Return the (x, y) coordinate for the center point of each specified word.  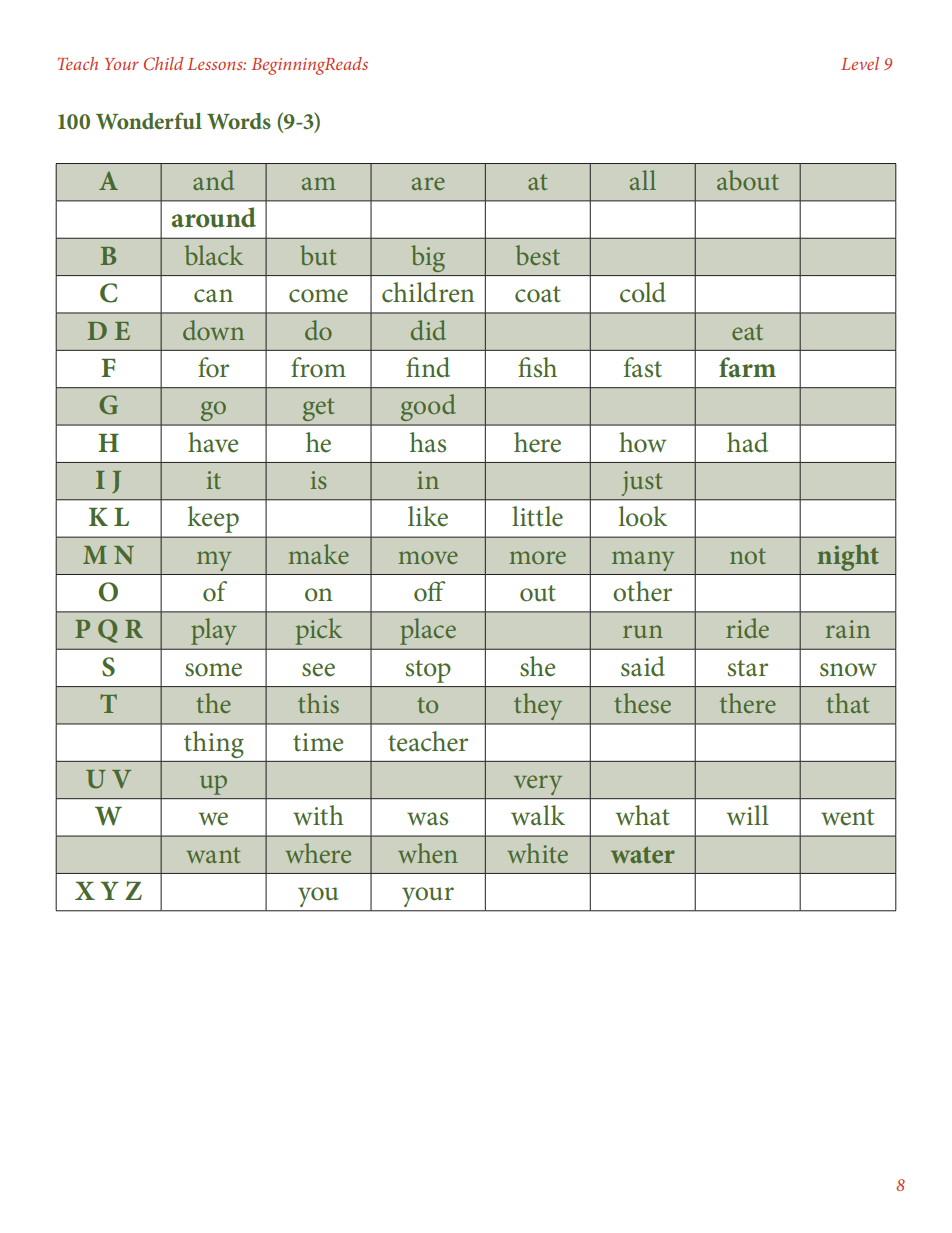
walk (538, 815)
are (428, 183)
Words (239, 121)
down (213, 330)
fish (537, 367)
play (213, 631)
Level (860, 63)
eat (747, 332)
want (213, 855)
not (748, 556)
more (537, 557)
